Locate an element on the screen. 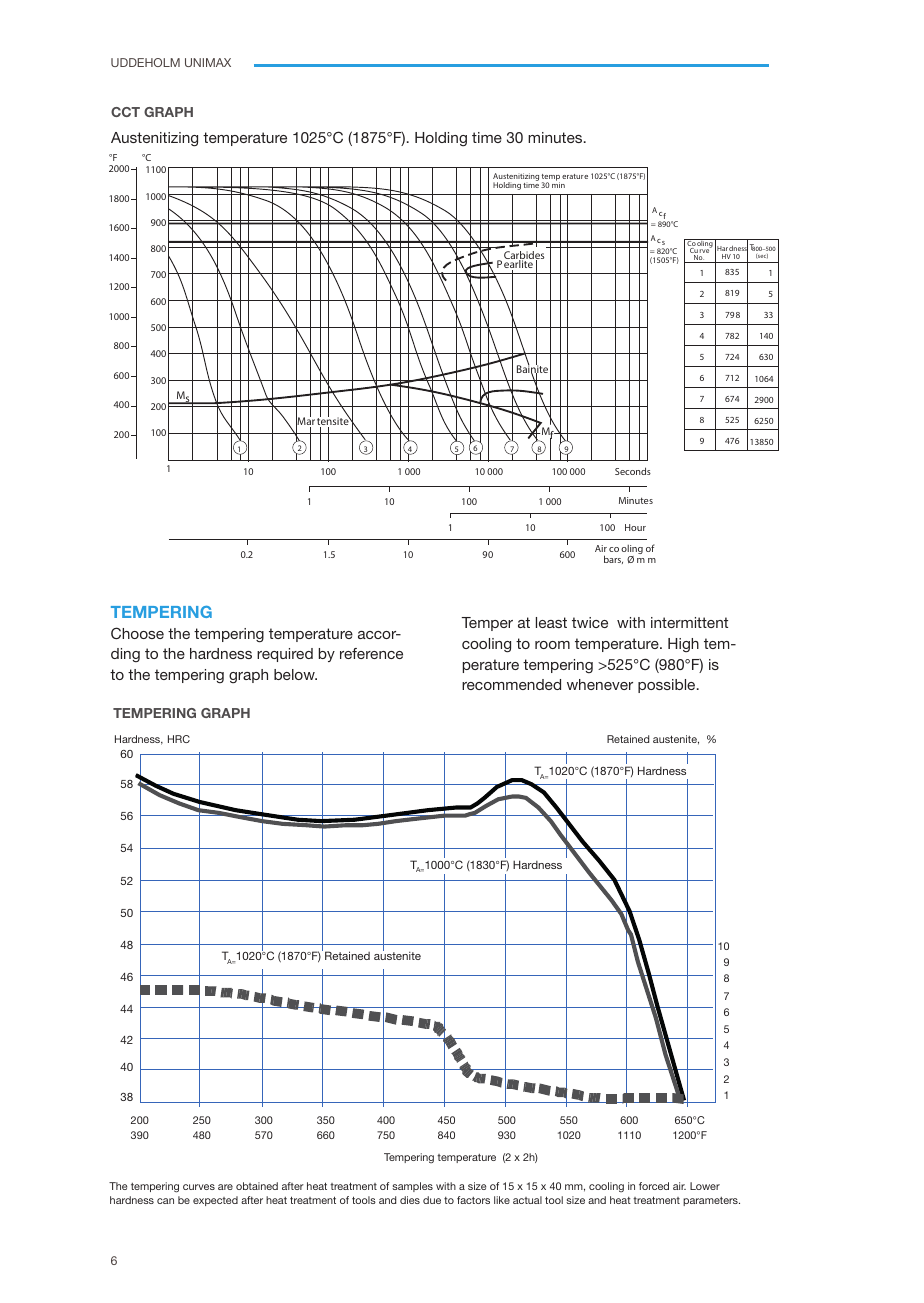  Carbides is located at coordinates (524, 256).
